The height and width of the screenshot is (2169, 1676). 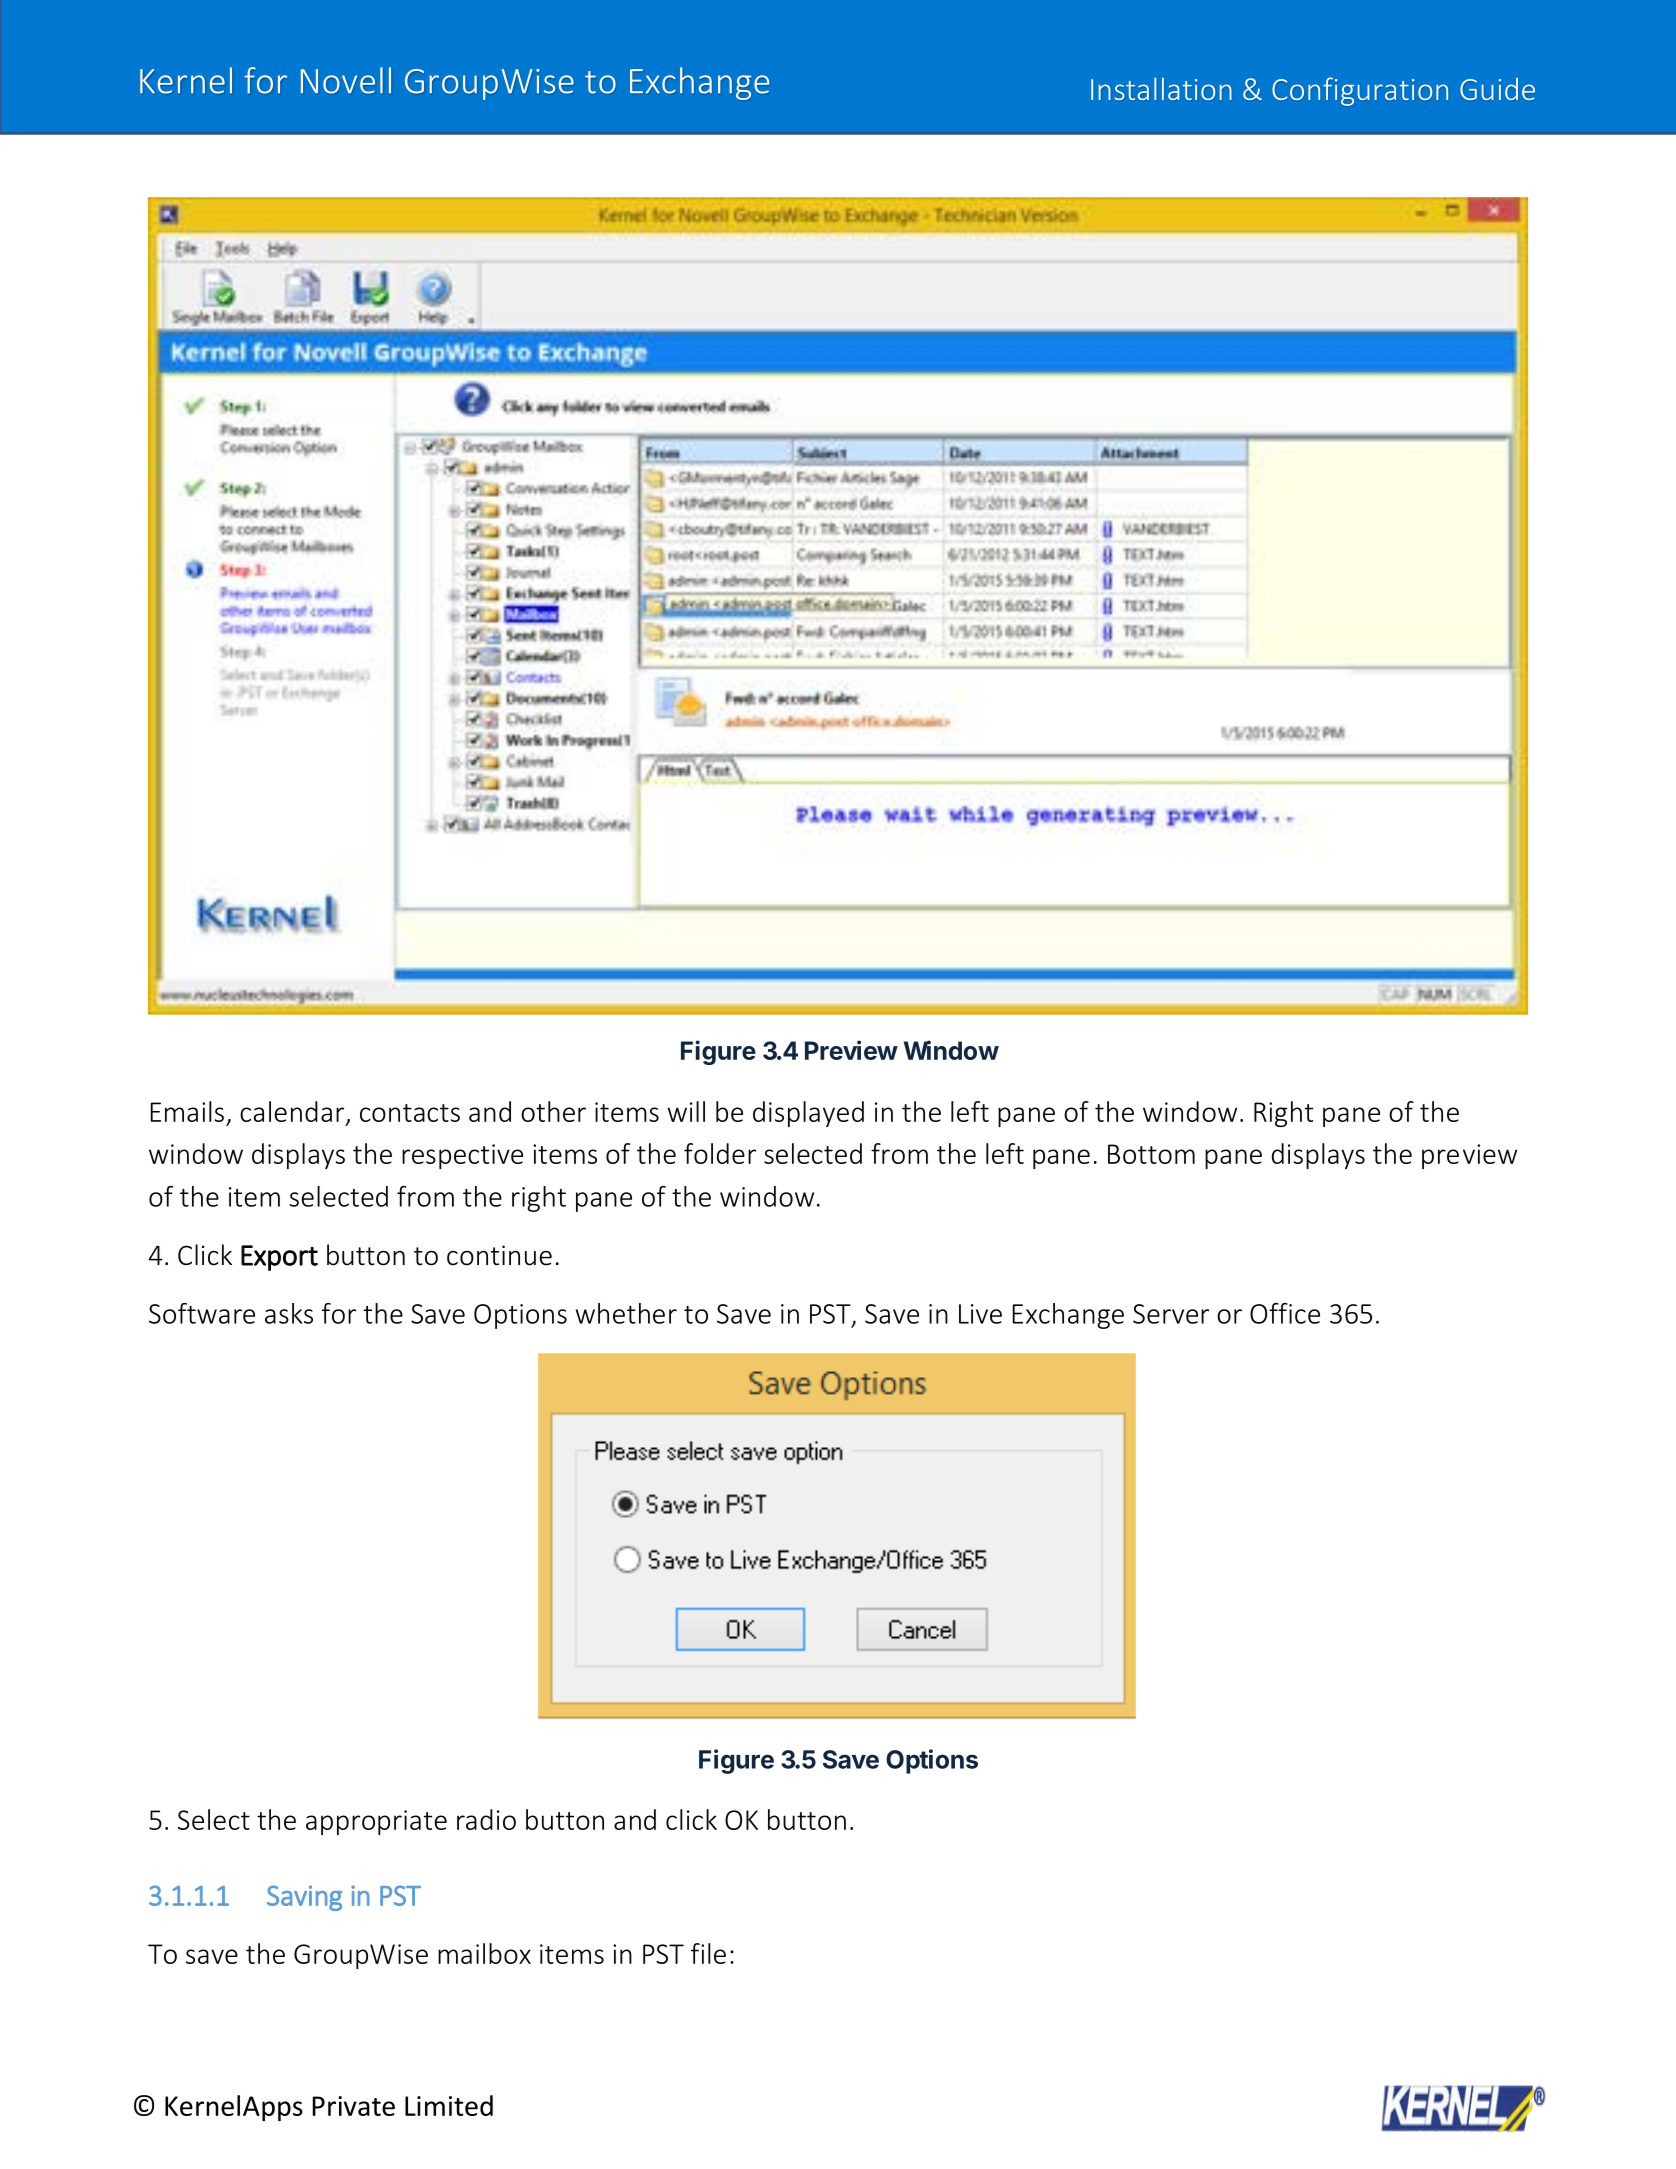 What do you see at coordinates (1360, 91) in the screenshot?
I see `Configuration` at bounding box center [1360, 91].
